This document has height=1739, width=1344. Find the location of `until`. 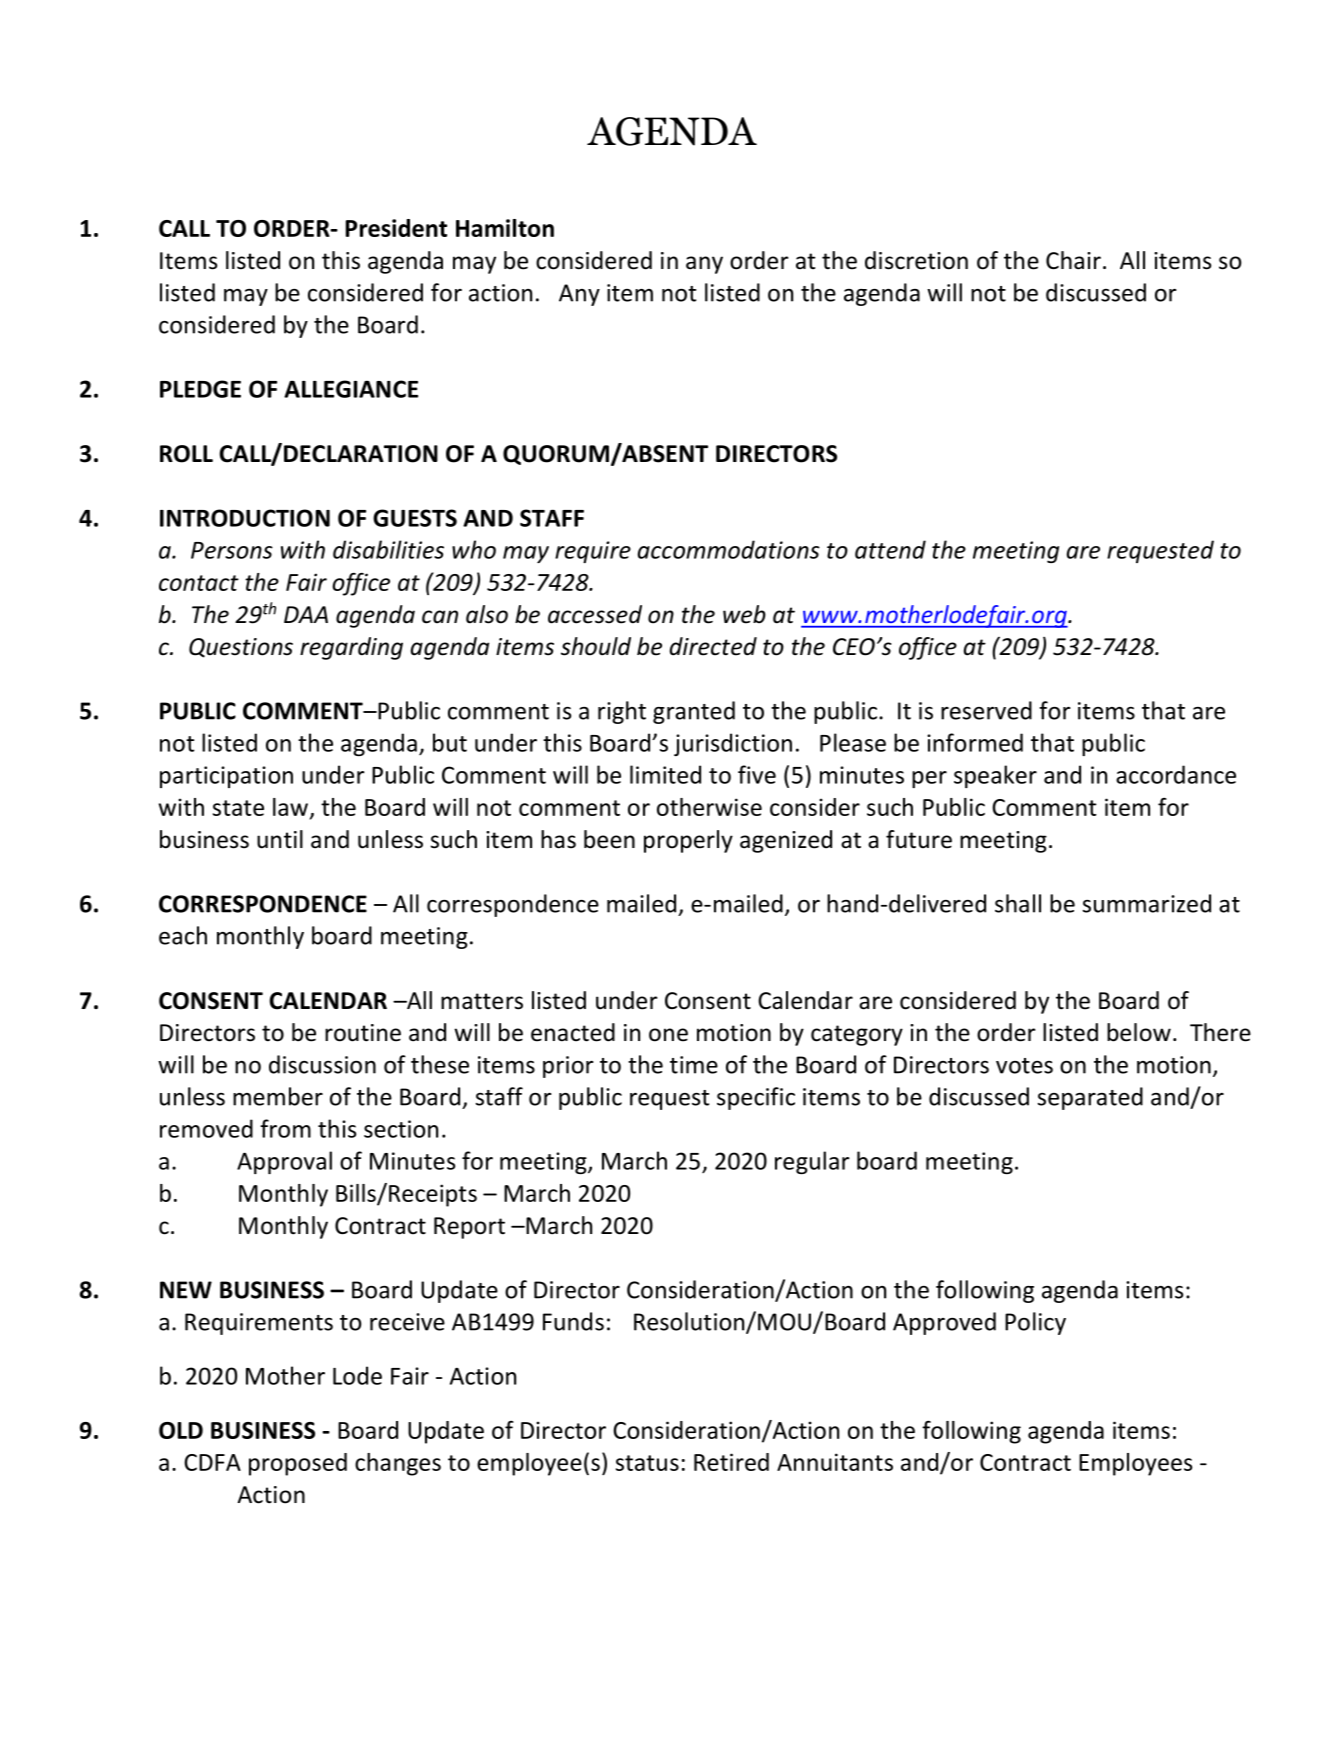

until is located at coordinates (280, 839).
